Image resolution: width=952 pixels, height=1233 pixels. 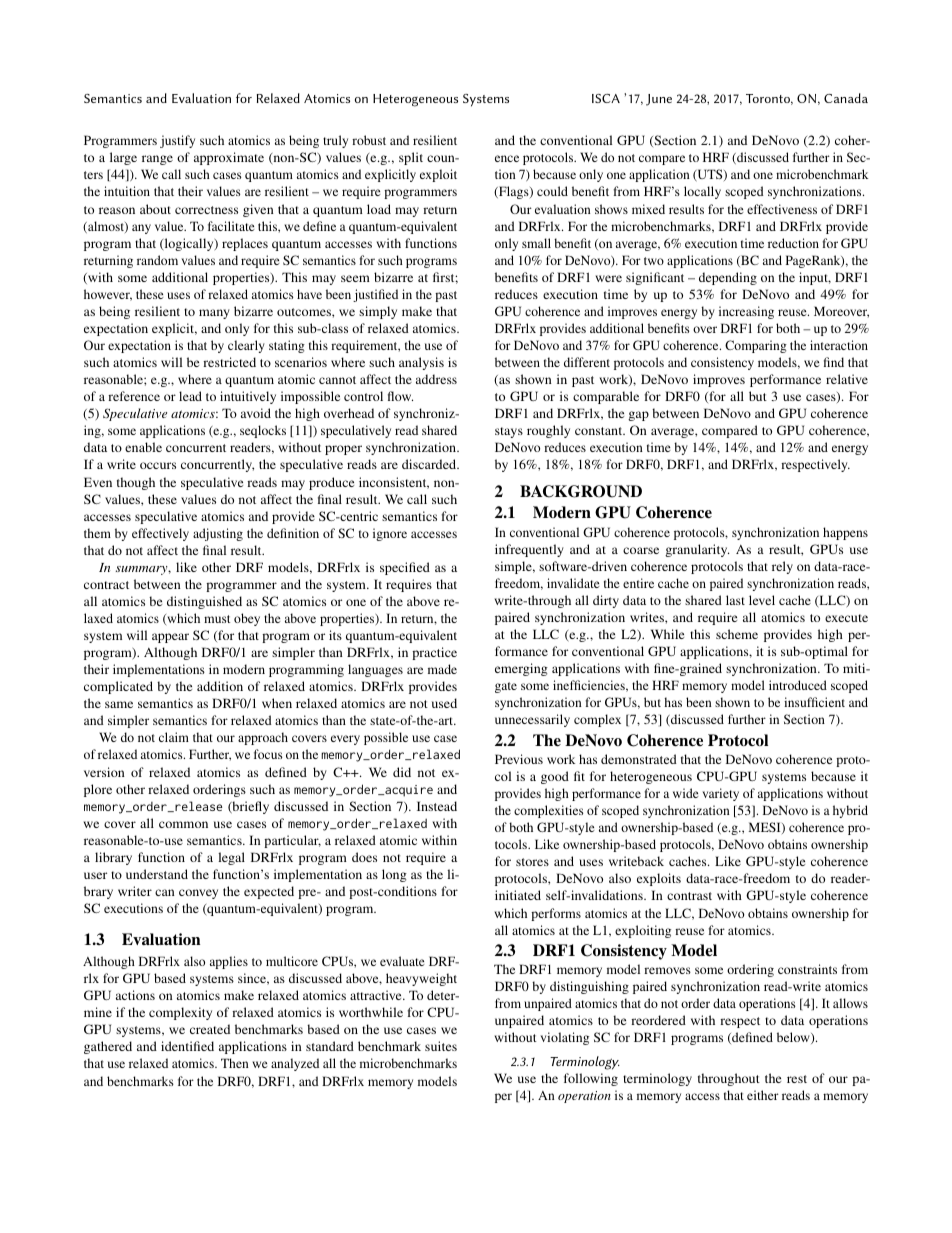 What do you see at coordinates (405, 568) in the image?
I see `specified` at bounding box center [405, 568].
